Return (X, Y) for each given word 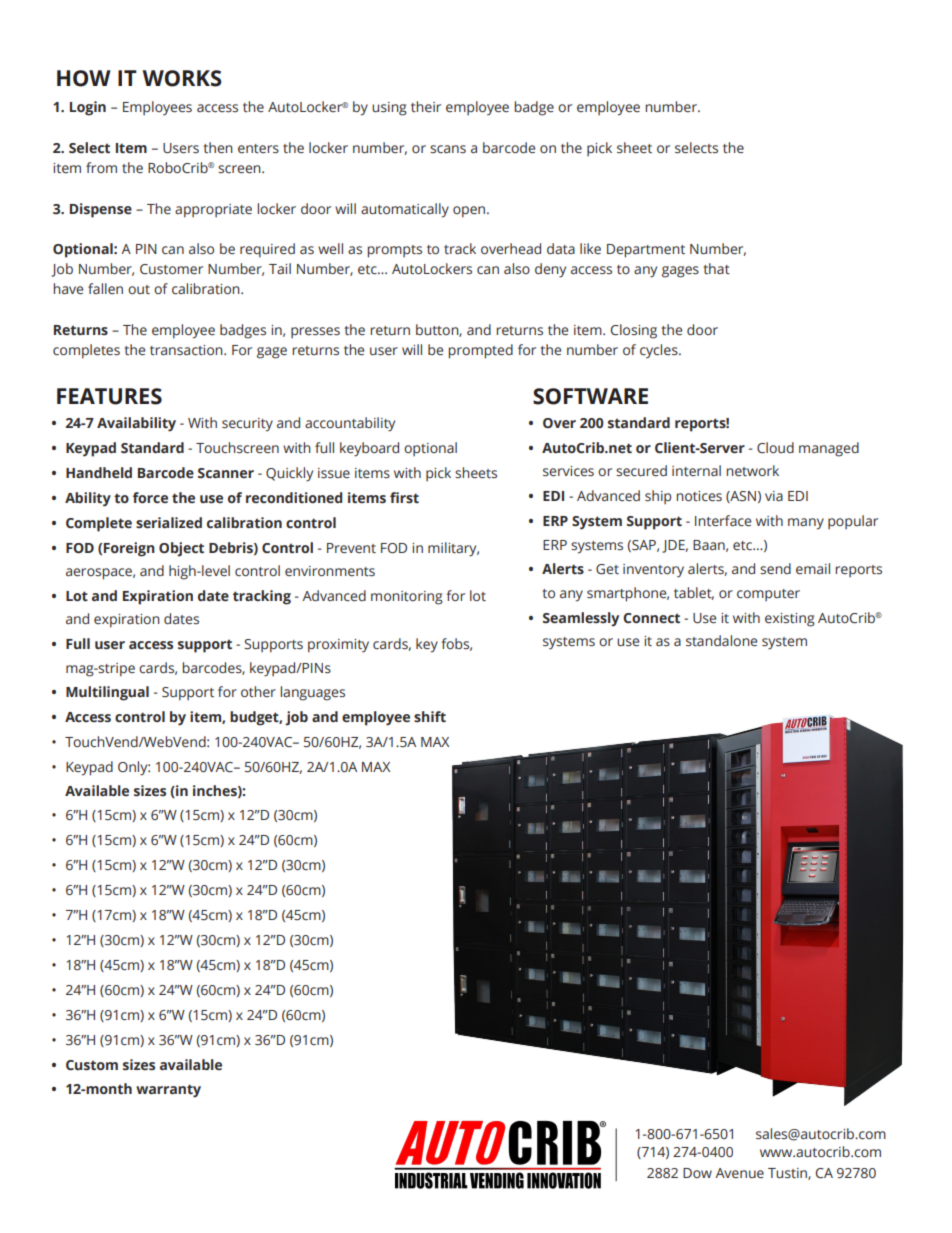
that (717, 268)
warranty (168, 1091)
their (426, 106)
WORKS (182, 78)
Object (181, 549)
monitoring (407, 598)
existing (790, 620)
